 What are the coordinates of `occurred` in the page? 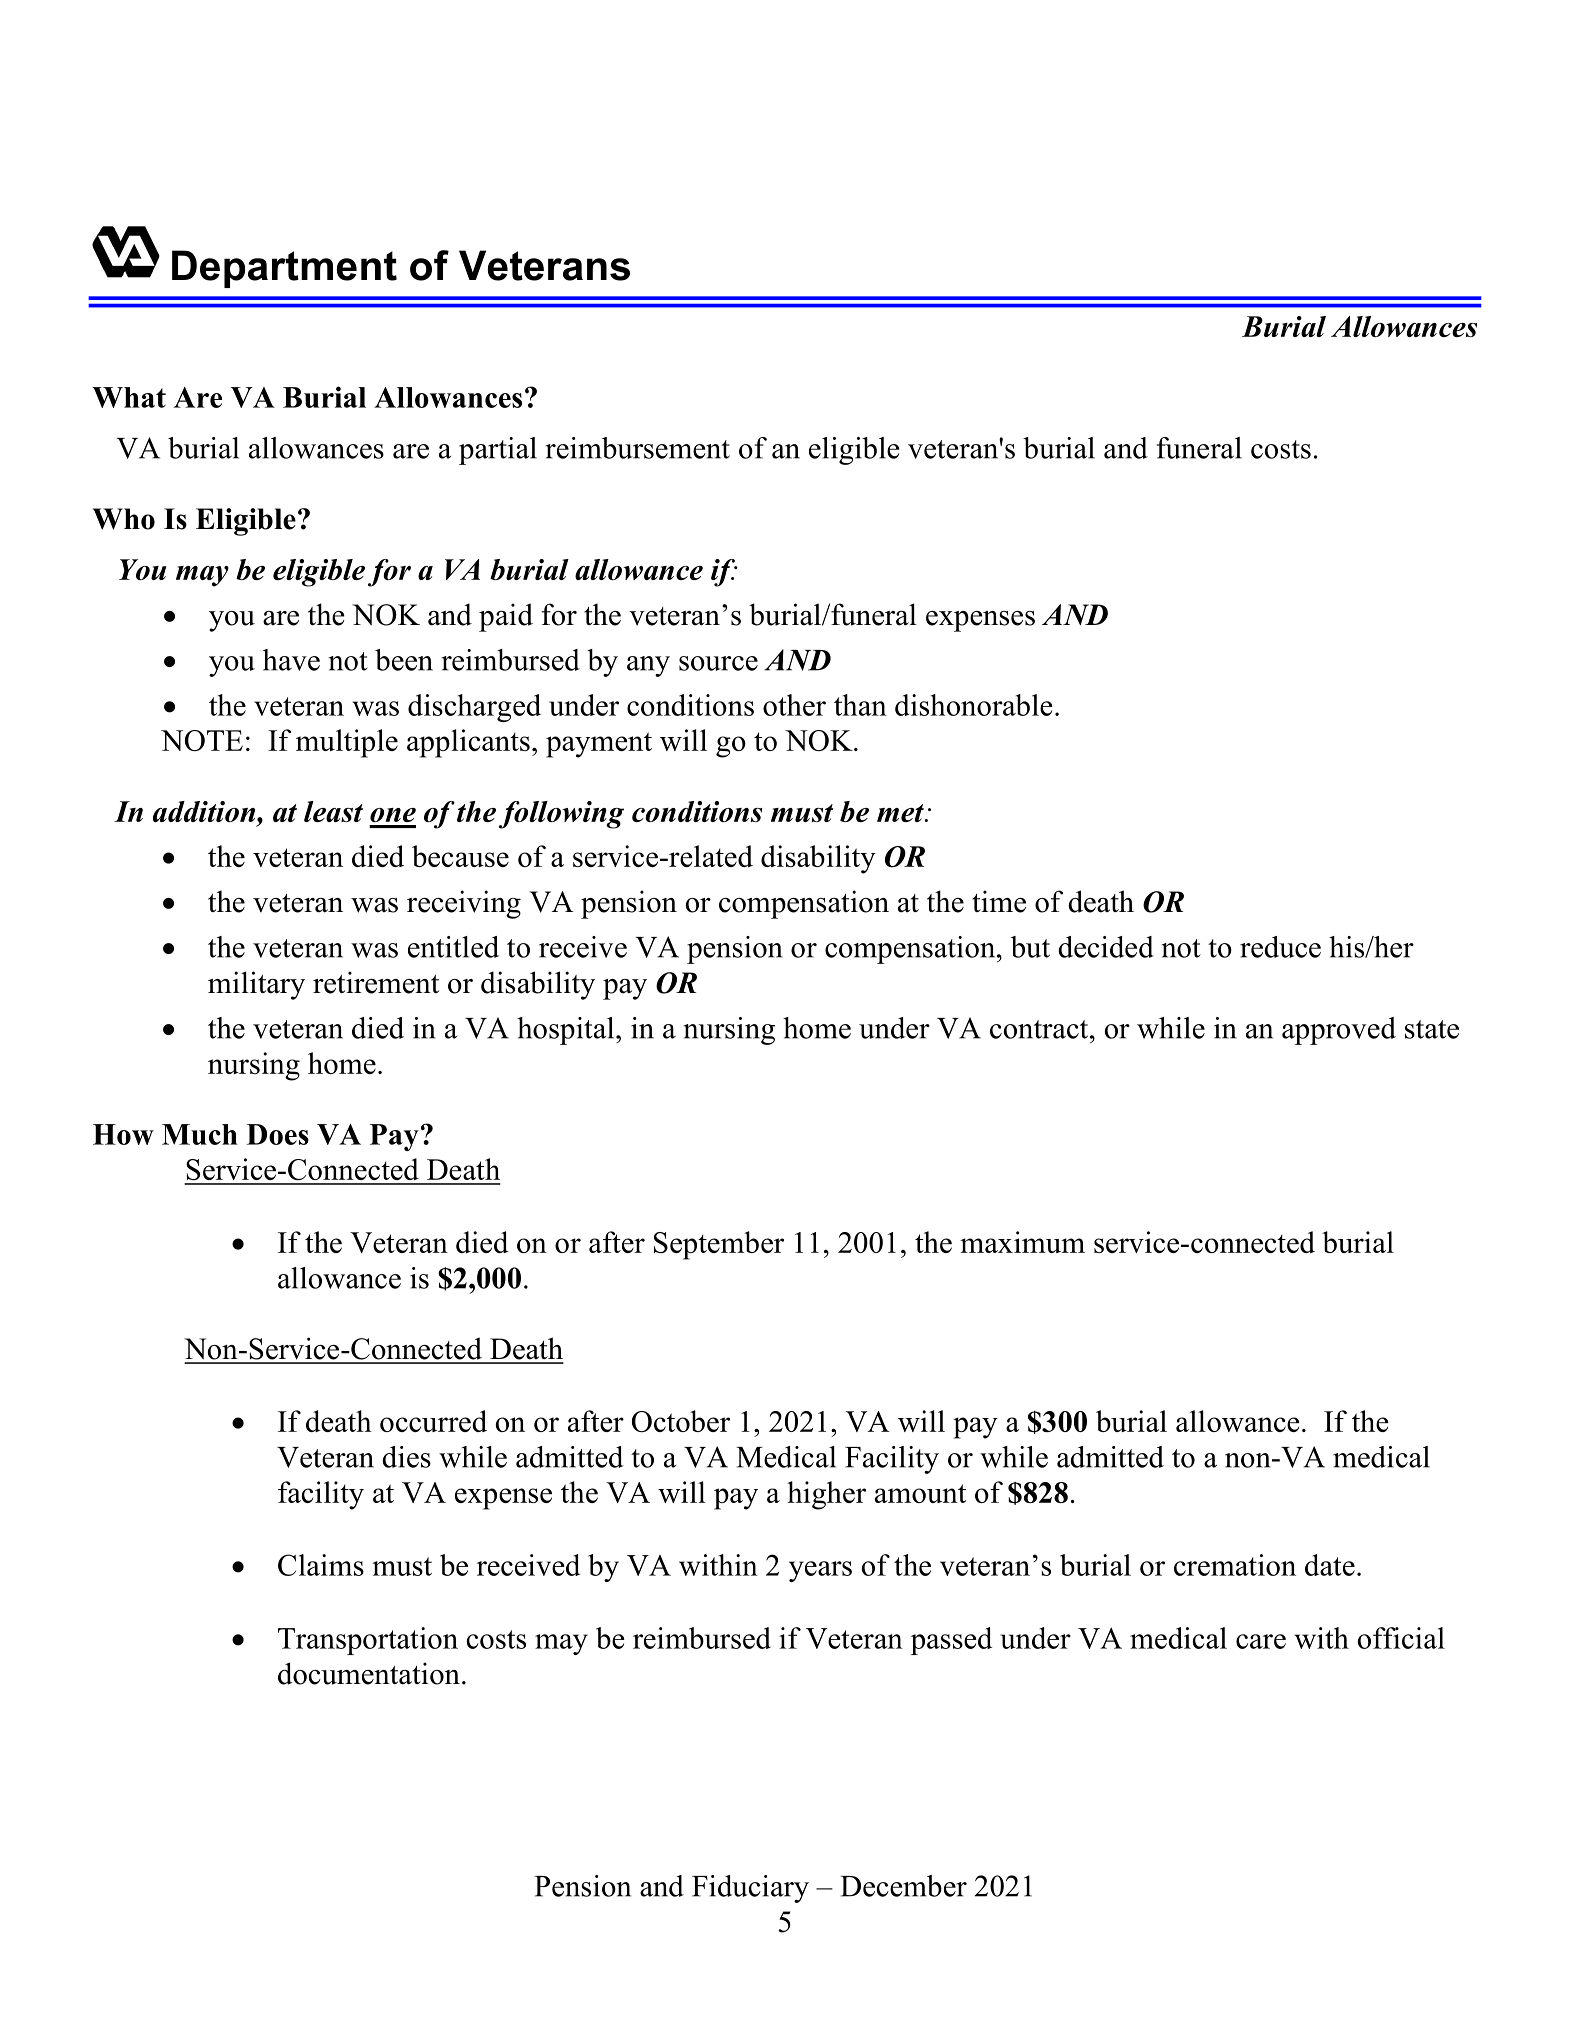 It's located at (433, 1421).
